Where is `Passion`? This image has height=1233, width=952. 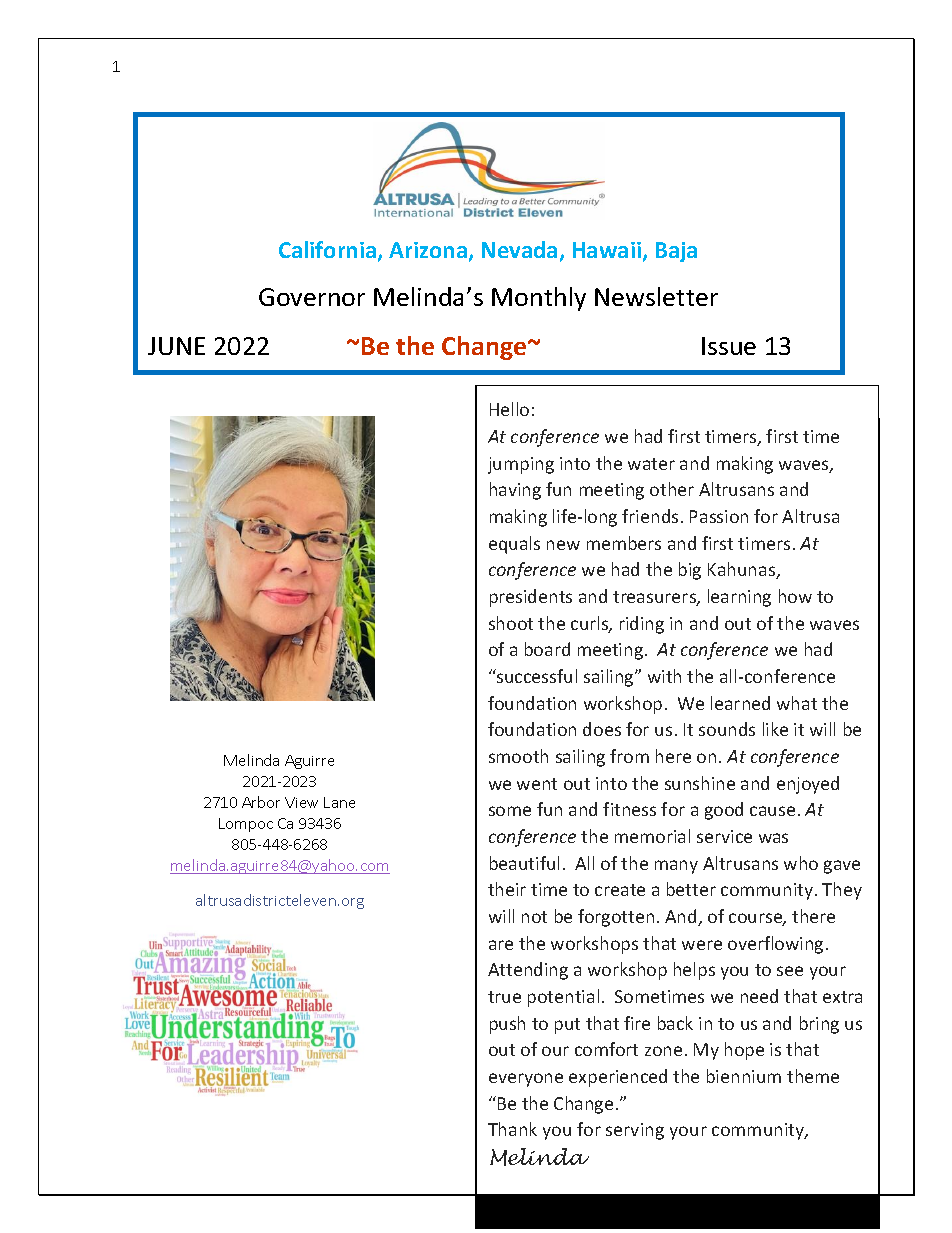
Passion is located at coordinates (719, 516).
